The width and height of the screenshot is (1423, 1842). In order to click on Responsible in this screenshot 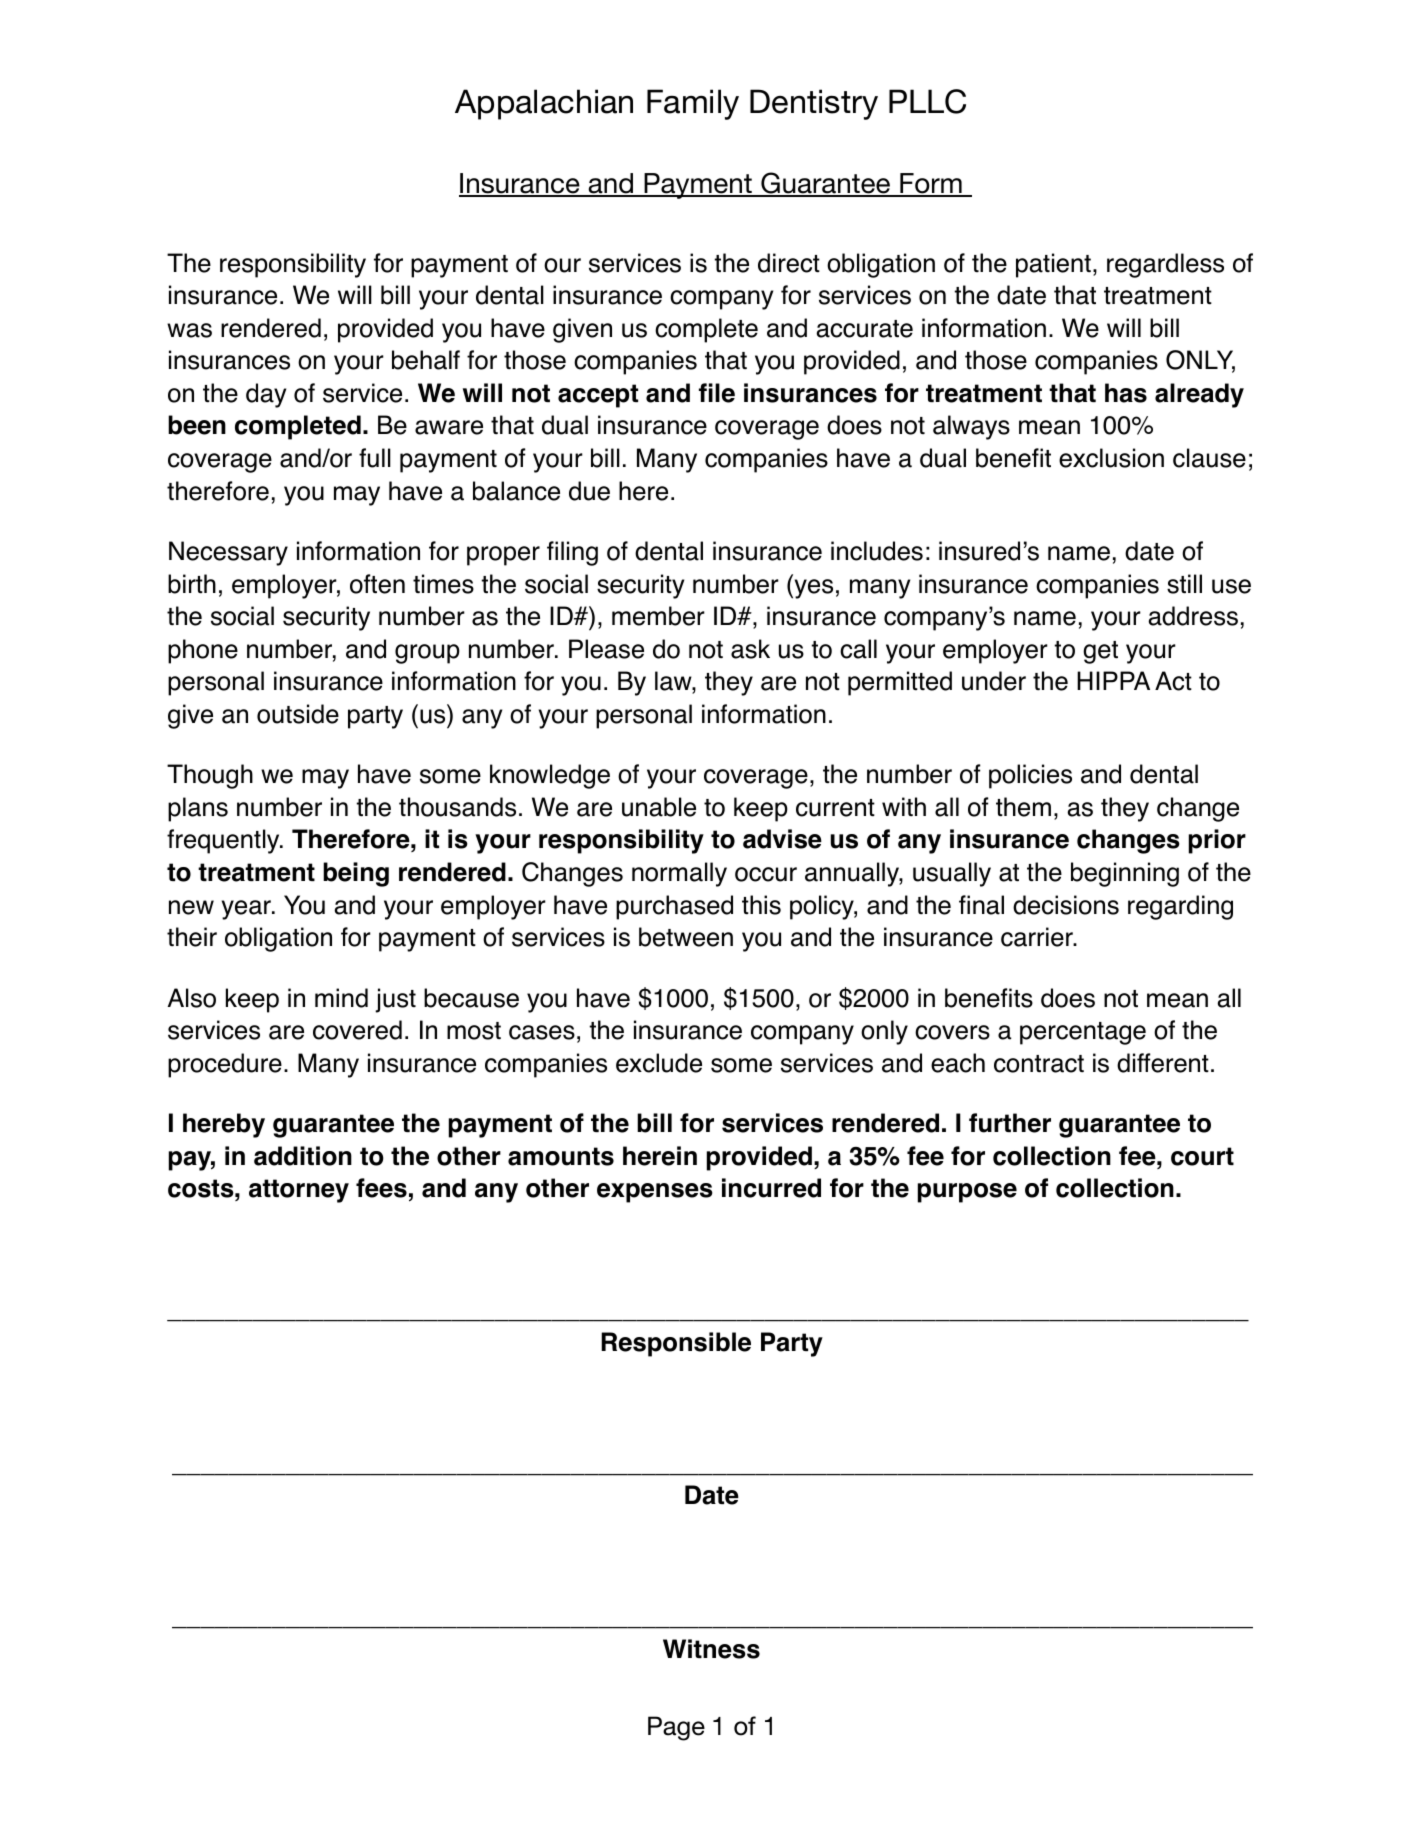, I will do `click(676, 1344)`.
